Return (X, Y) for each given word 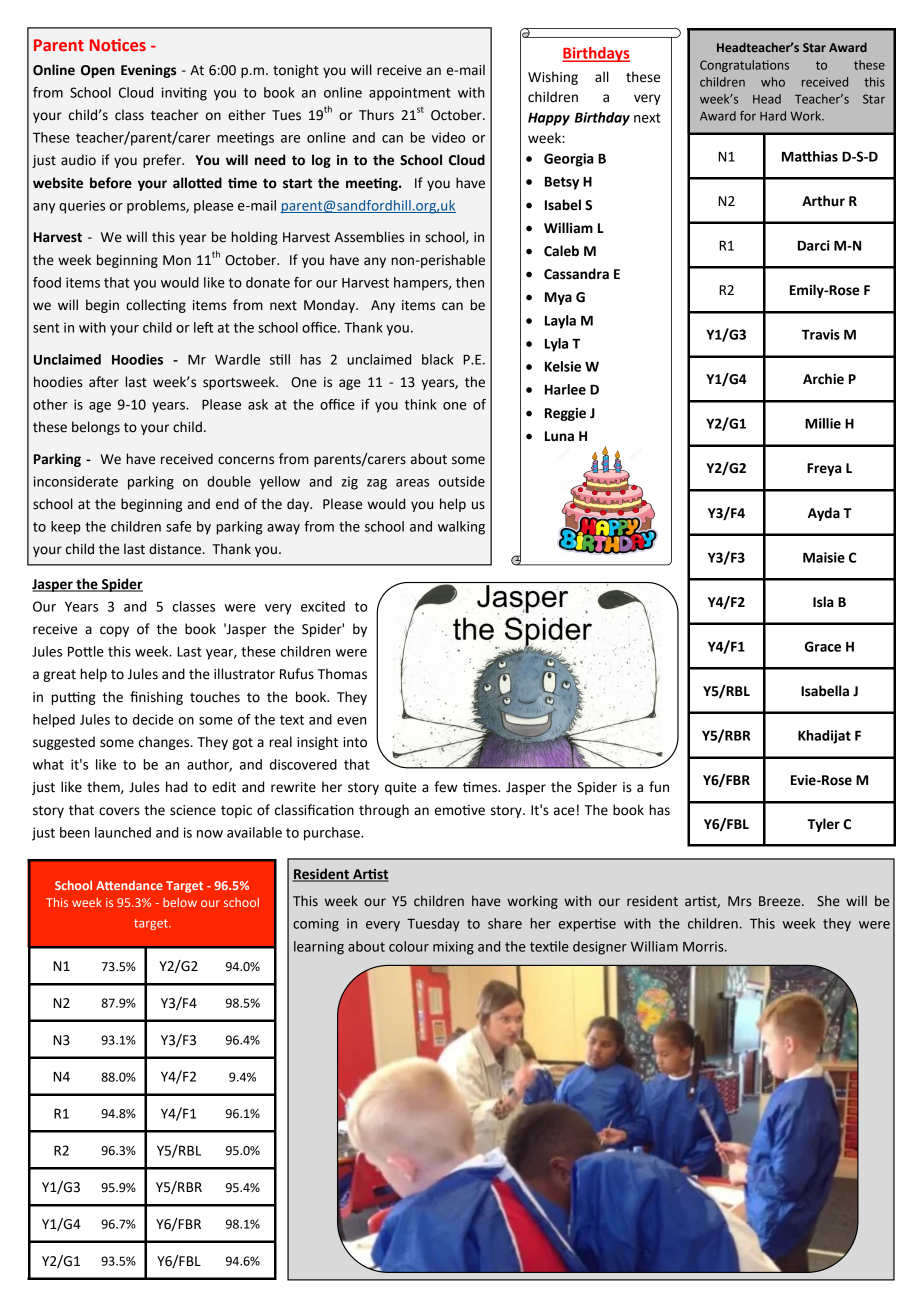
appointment (410, 94)
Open (98, 71)
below (180, 902)
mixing (453, 948)
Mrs (739, 901)
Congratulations (744, 66)
